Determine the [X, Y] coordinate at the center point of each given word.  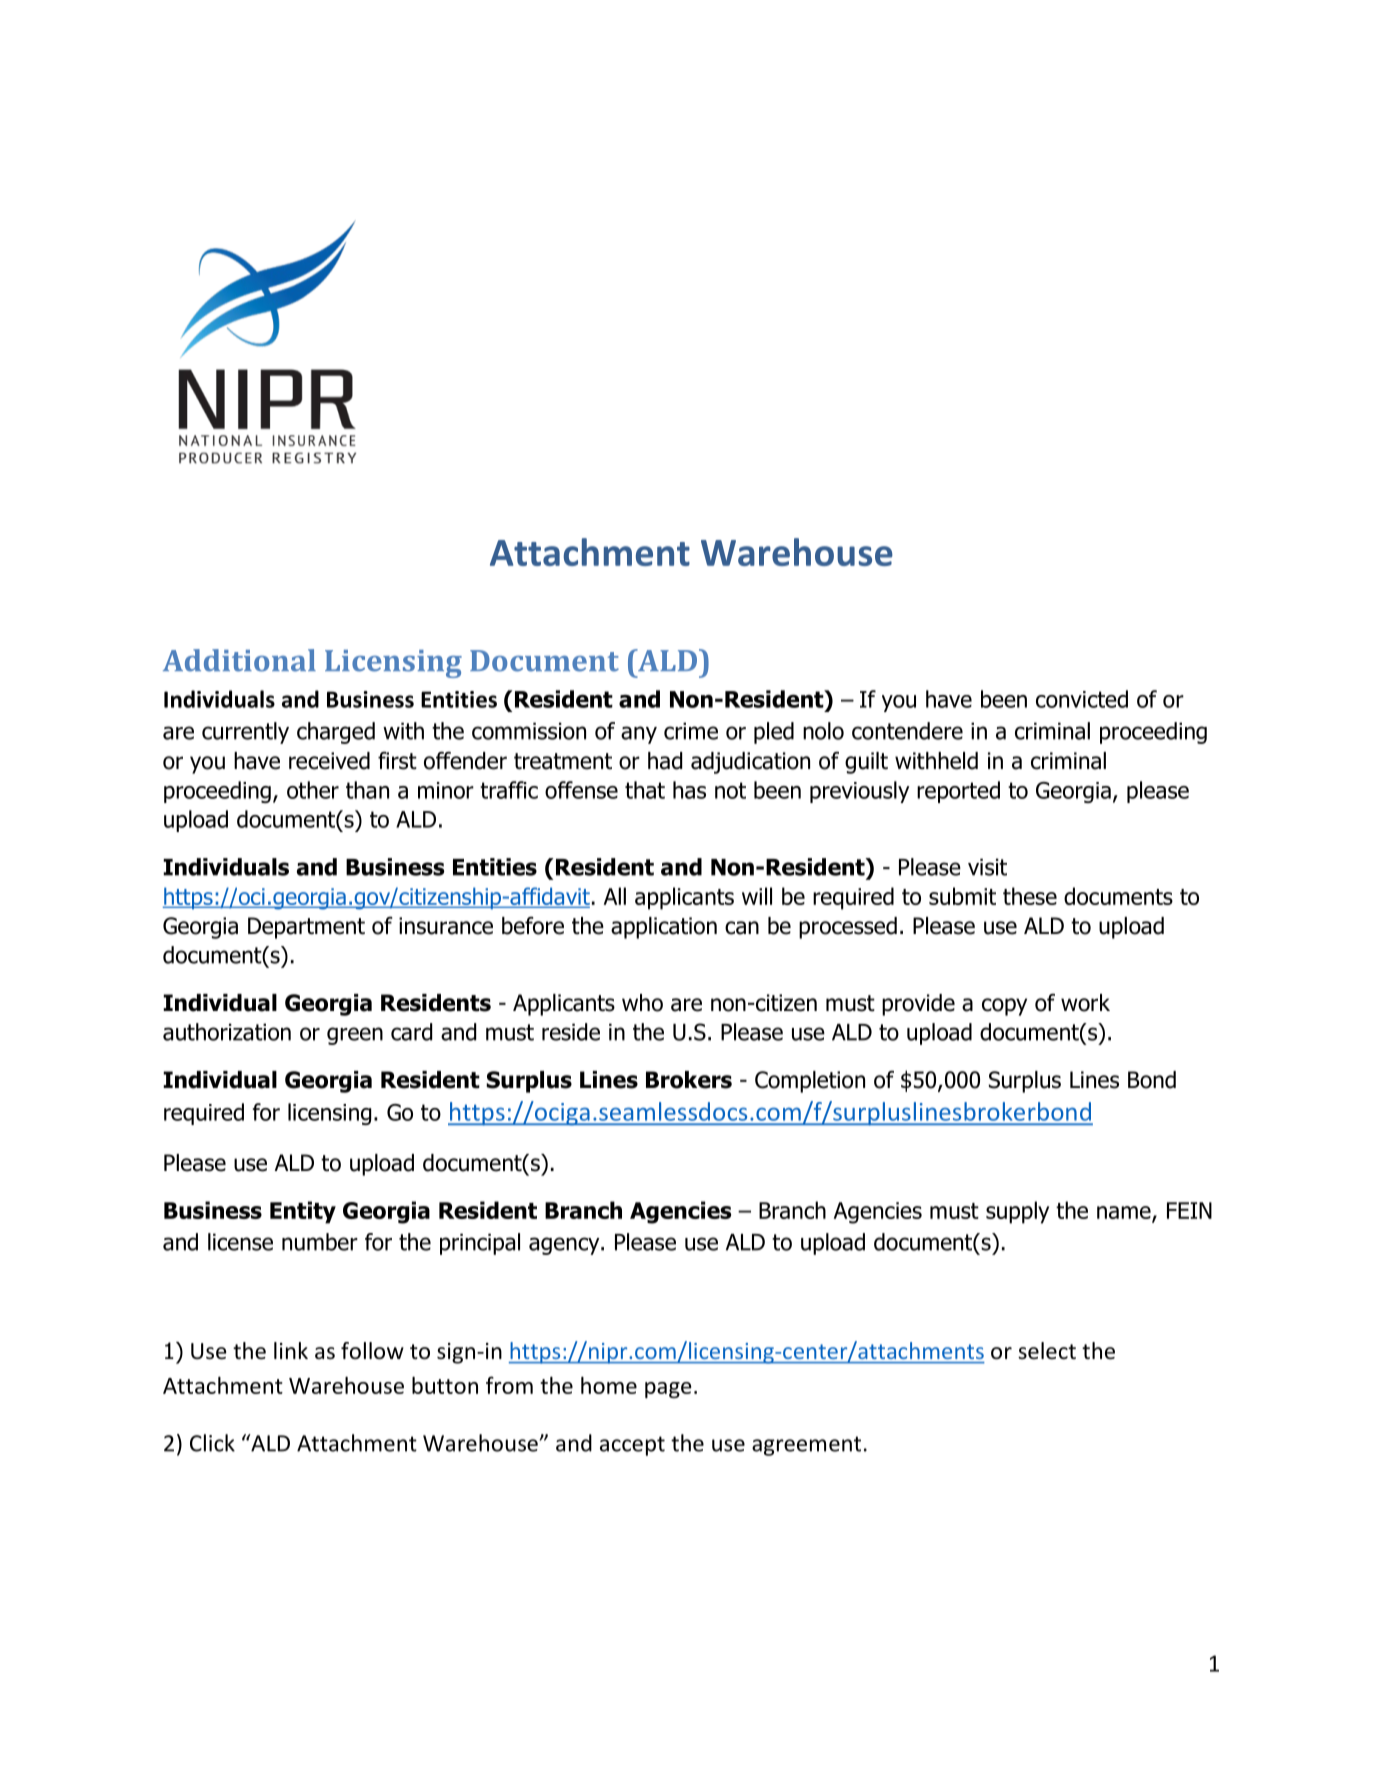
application [664, 928]
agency [565, 1246]
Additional [239, 660]
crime [691, 731]
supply [1017, 1212]
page [668, 1390]
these [1030, 896]
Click [212, 1443]
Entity [303, 1212]
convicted [1082, 699]
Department [306, 928]
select [1047, 1351]
